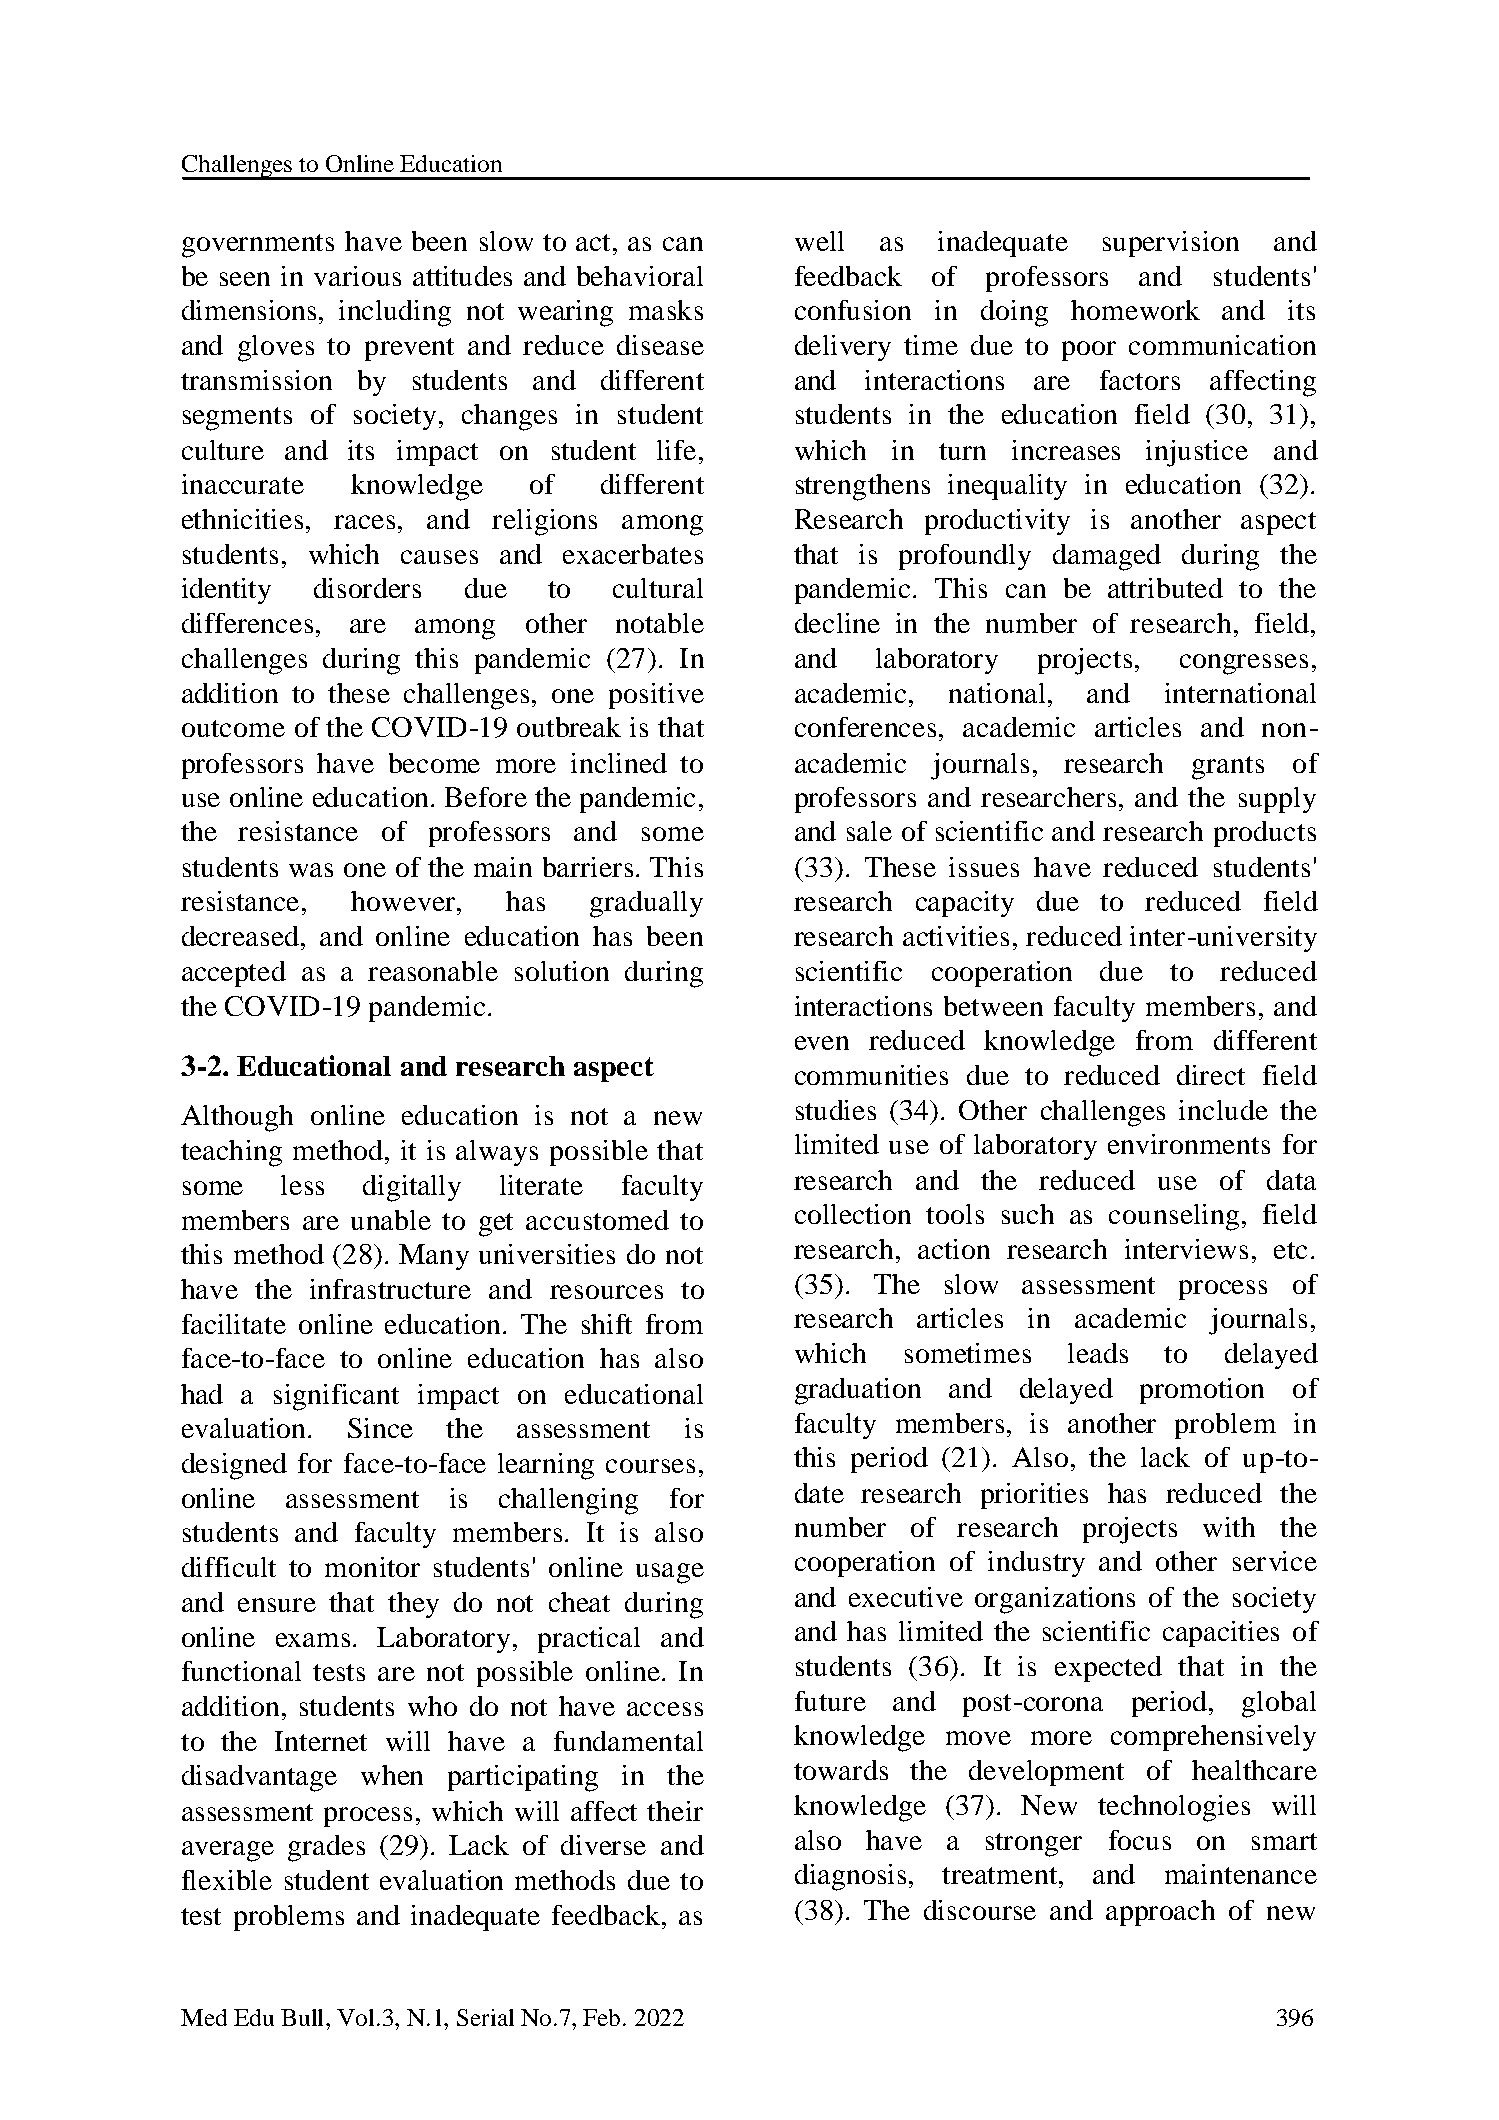 The image size is (1499, 2120). Describe the element at coordinates (1160, 1913) in the screenshot. I see `approach` at that location.
